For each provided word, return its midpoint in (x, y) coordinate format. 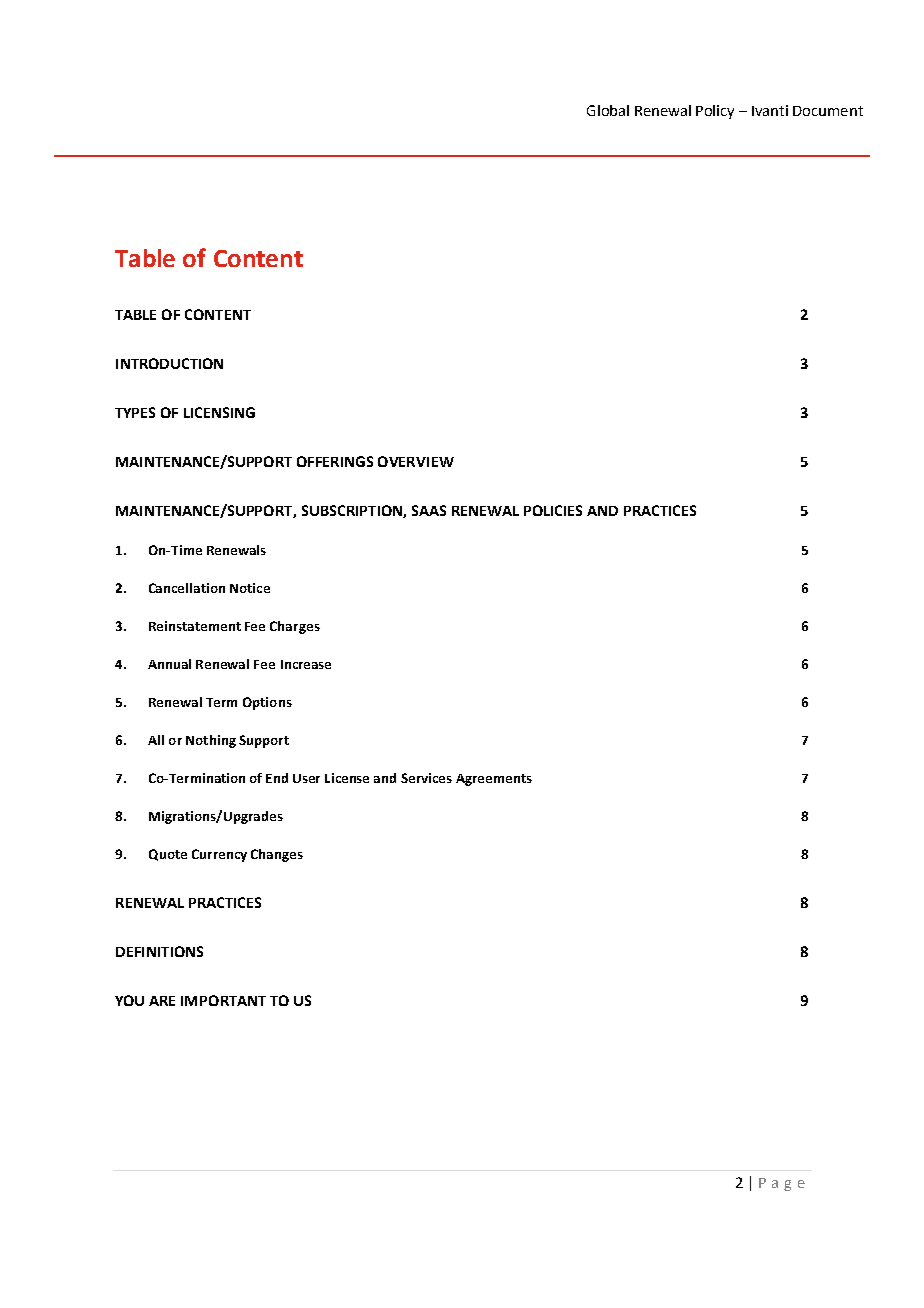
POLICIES (553, 510)
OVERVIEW (416, 461)
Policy (715, 112)
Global (608, 110)
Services (426, 778)
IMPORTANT (223, 1000)
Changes (277, 855)
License (347, 778)
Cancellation (187, 588)
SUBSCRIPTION (353, 511)
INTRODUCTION (169, 363)
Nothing (211, 741)
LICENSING (219, 412)
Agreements (494, 780)
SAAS (429, 510)
